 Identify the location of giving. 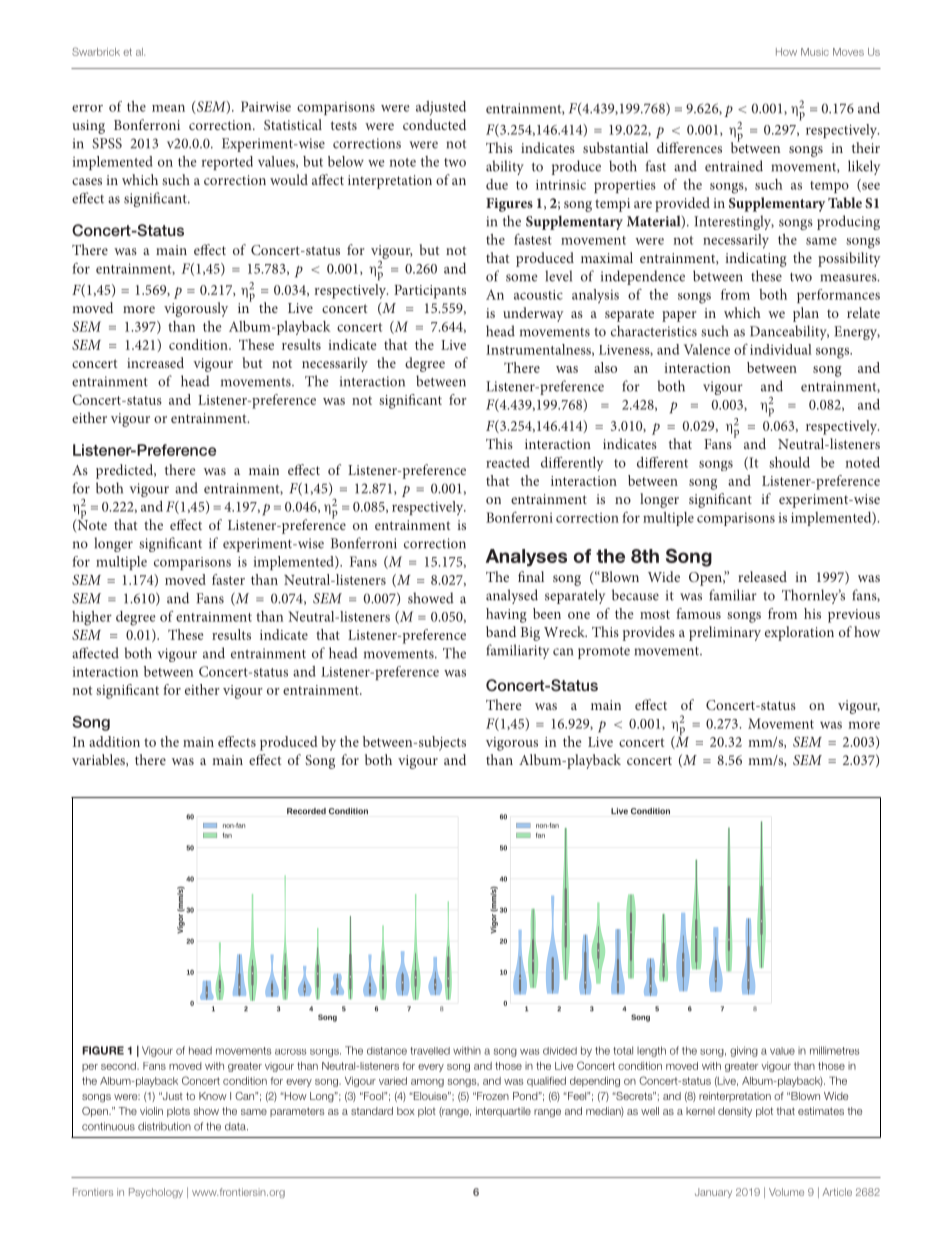
(744, 1051).
